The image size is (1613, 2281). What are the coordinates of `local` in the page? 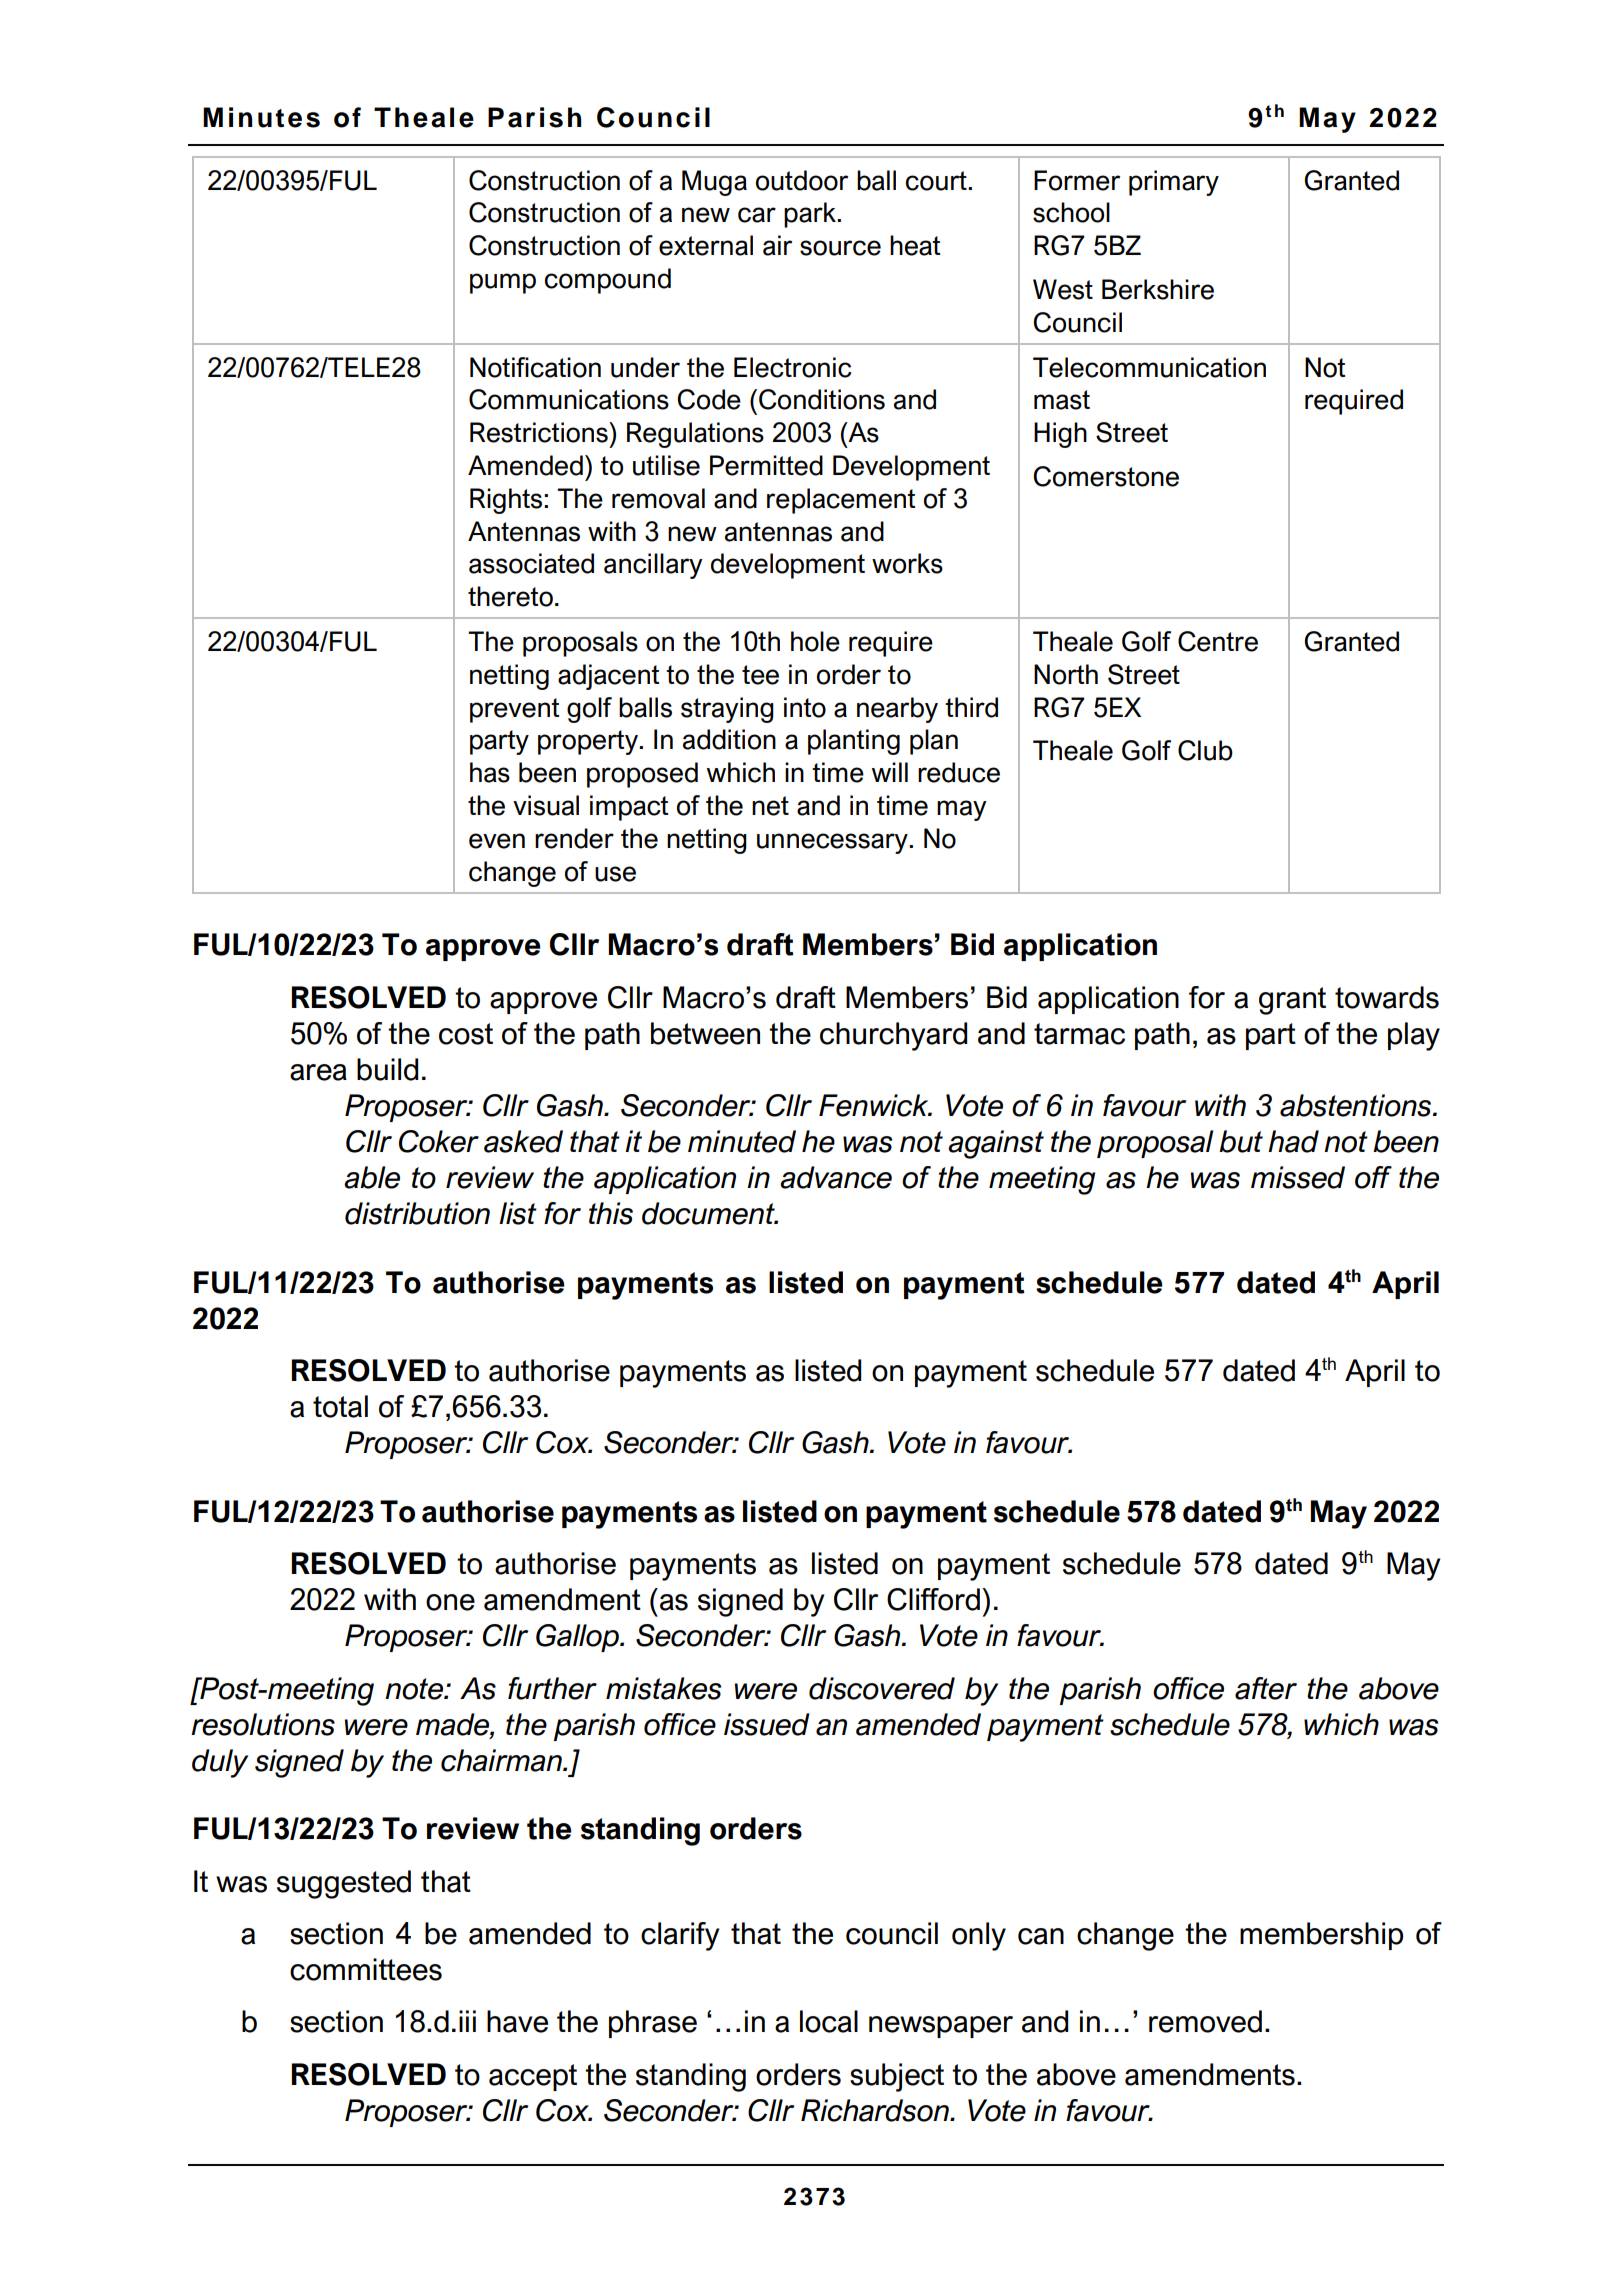 It's located at (829, 2021).
